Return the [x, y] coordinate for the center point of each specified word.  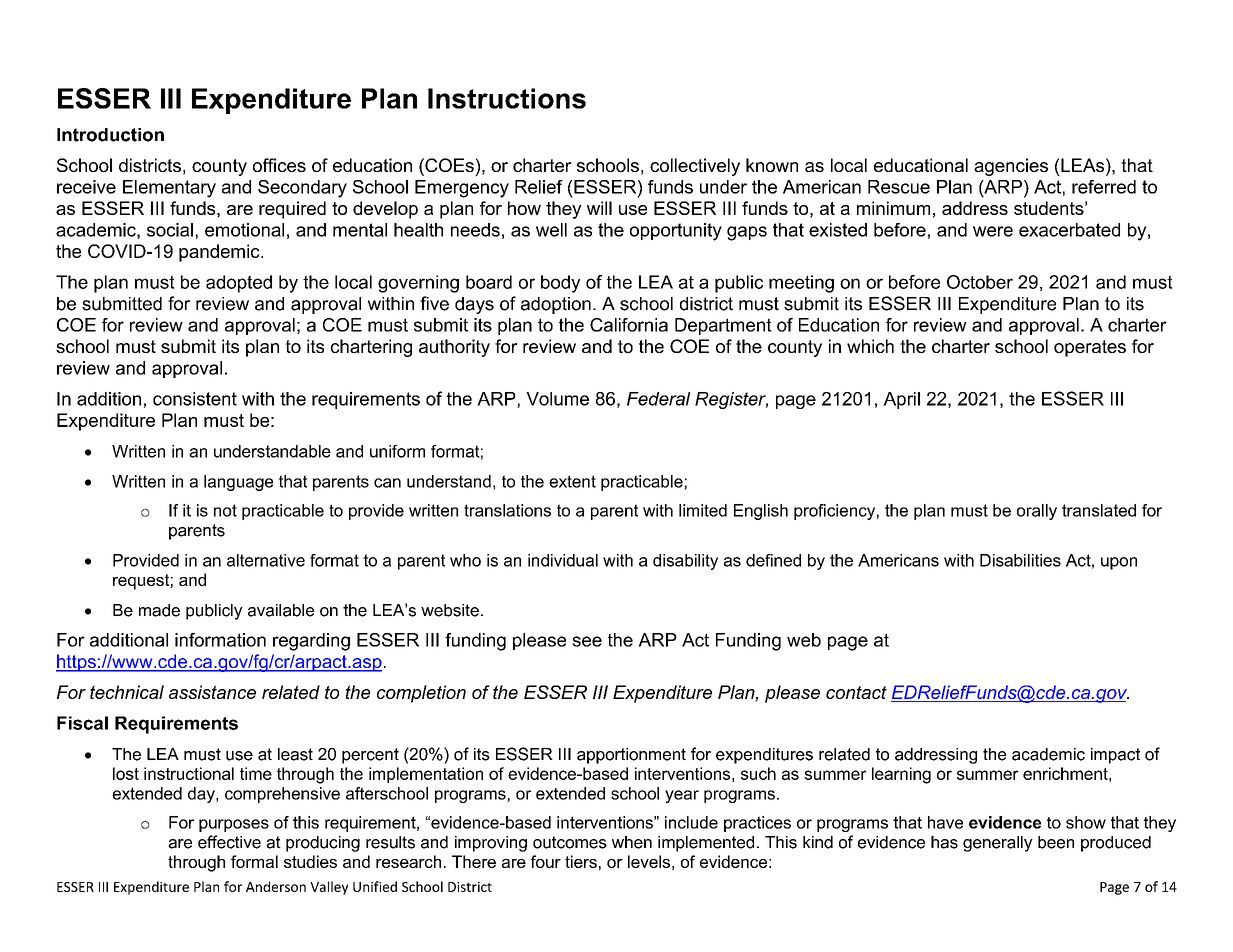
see [587, 641]
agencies [1011, 167]
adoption [556, 305]
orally [1037, 512]
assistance [212, 692]
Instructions [507, 98]
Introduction [110, 135]
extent [572, 481]
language [238, 483]
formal [254, 861]
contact [856, 692]
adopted [239, 284]
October [980, 282]
